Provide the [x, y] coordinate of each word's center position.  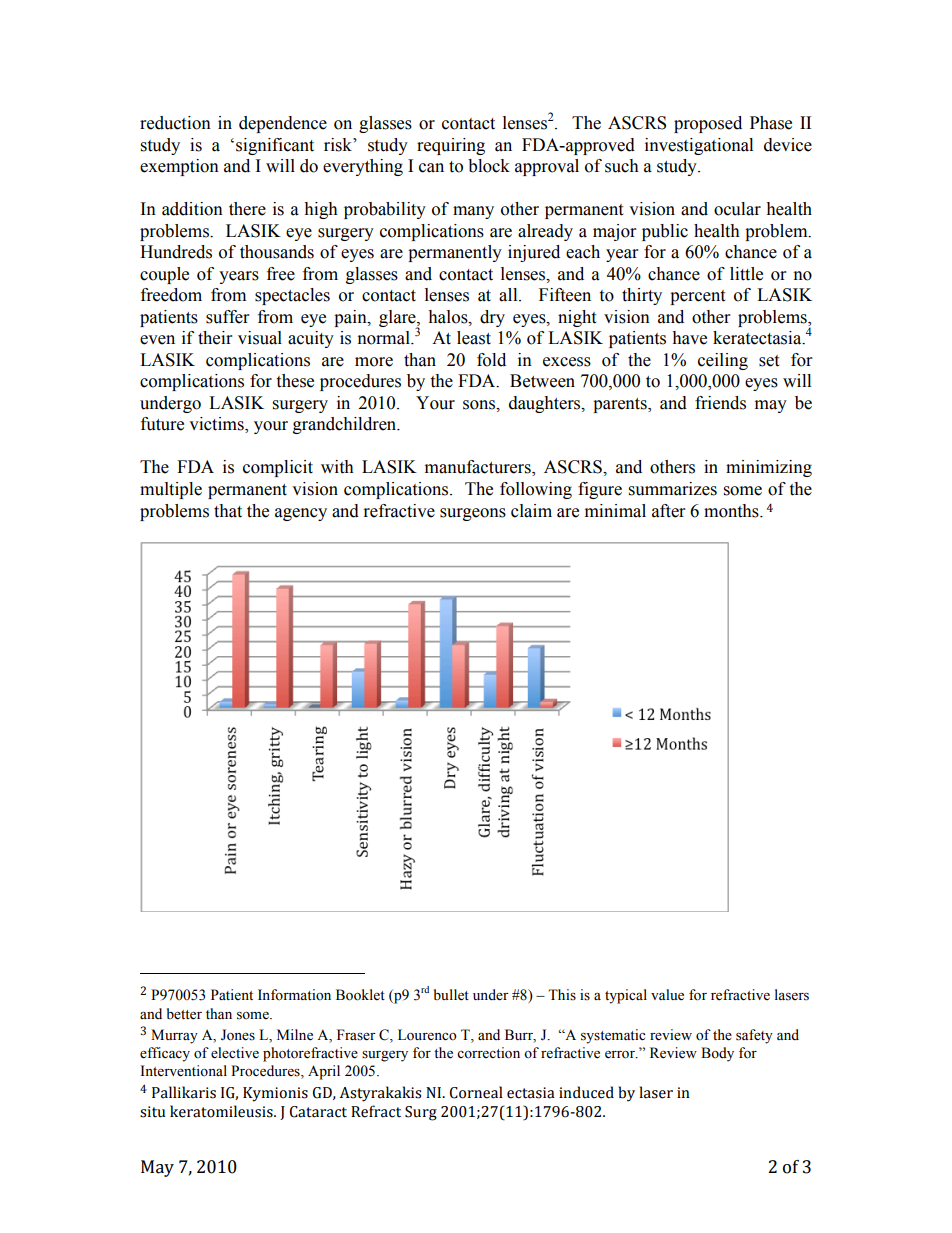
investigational [699, 146]
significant [275, 146]
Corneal [476, 1092]
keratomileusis [222, 1111]
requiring [451, 146]
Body [717, 1054]
